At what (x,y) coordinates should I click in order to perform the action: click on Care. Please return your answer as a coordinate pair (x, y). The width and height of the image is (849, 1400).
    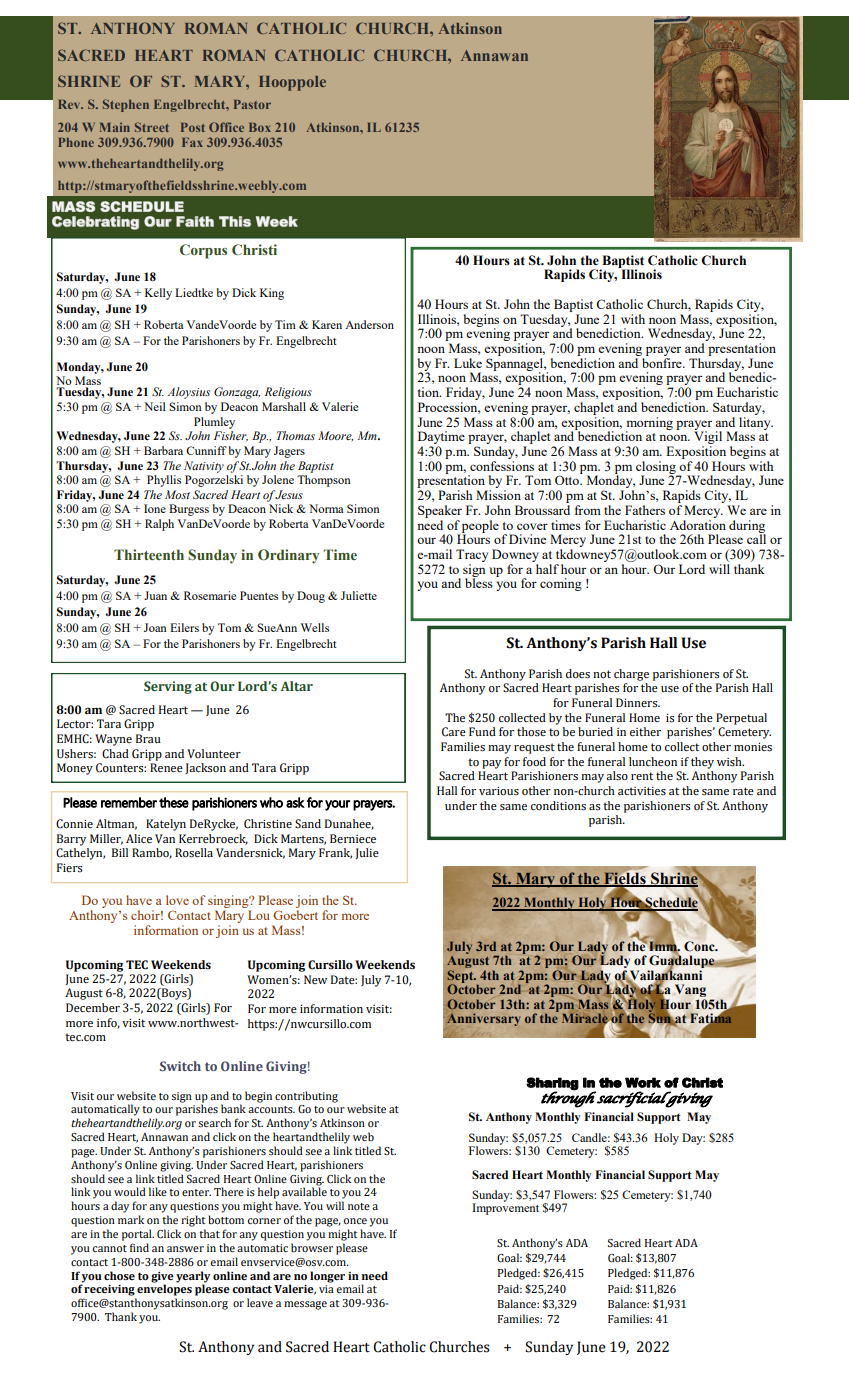
    Looking at the image, I should click on (454, 732).
